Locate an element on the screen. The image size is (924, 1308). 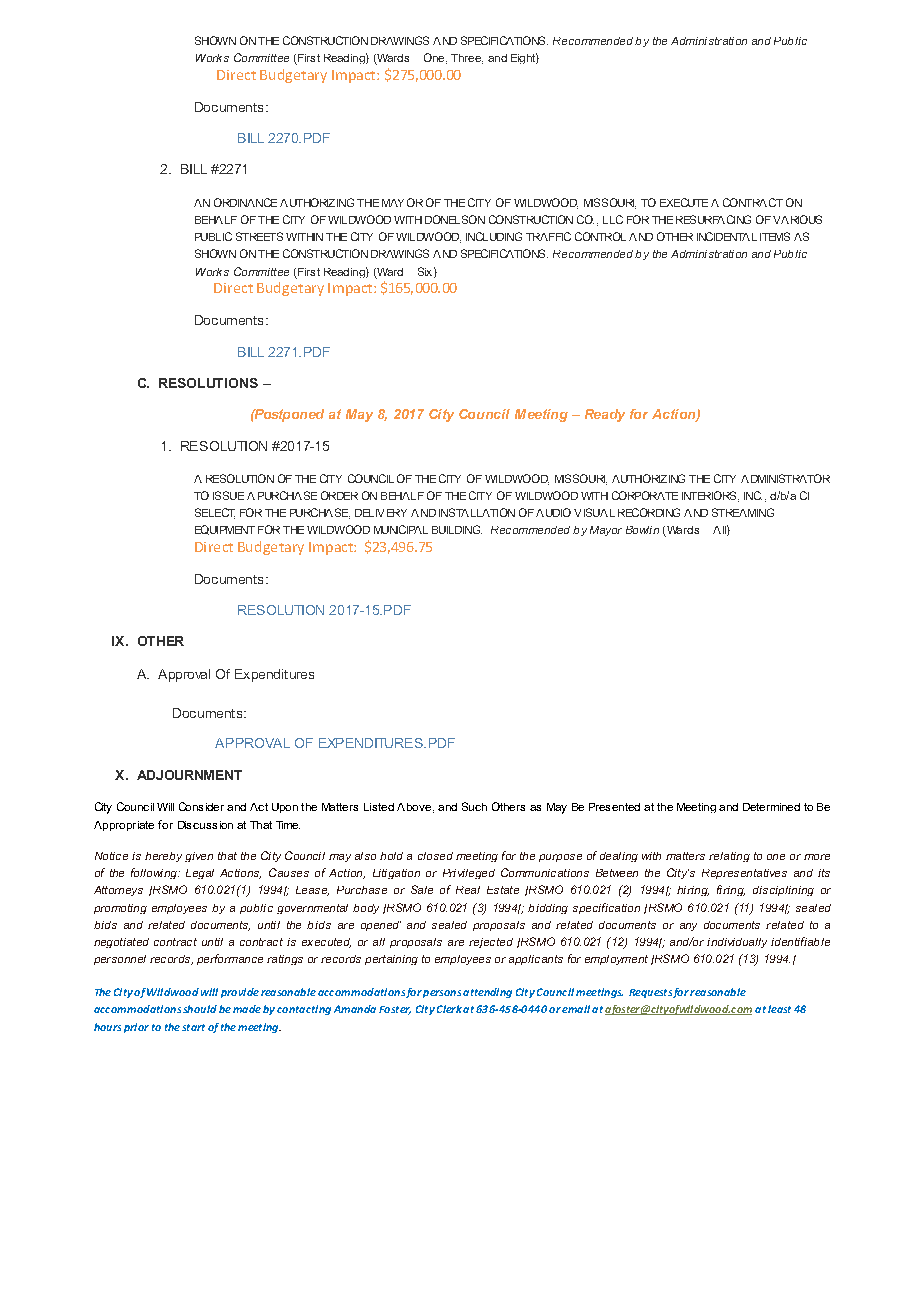
BUILDING is located at coordinates (457, 529).
